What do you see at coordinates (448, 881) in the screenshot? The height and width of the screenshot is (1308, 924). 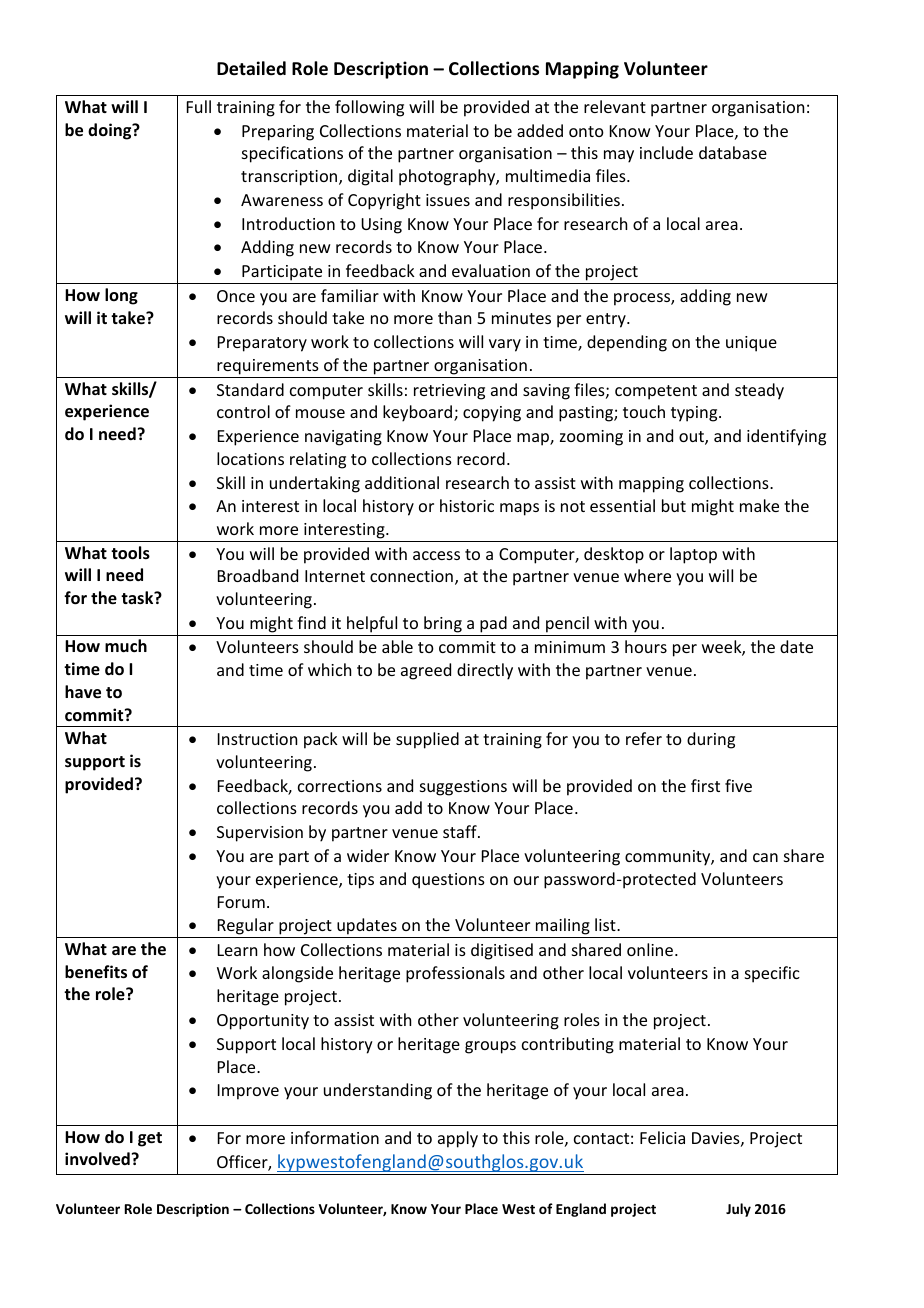 I see `questions` at bounding box center [448, 881].
